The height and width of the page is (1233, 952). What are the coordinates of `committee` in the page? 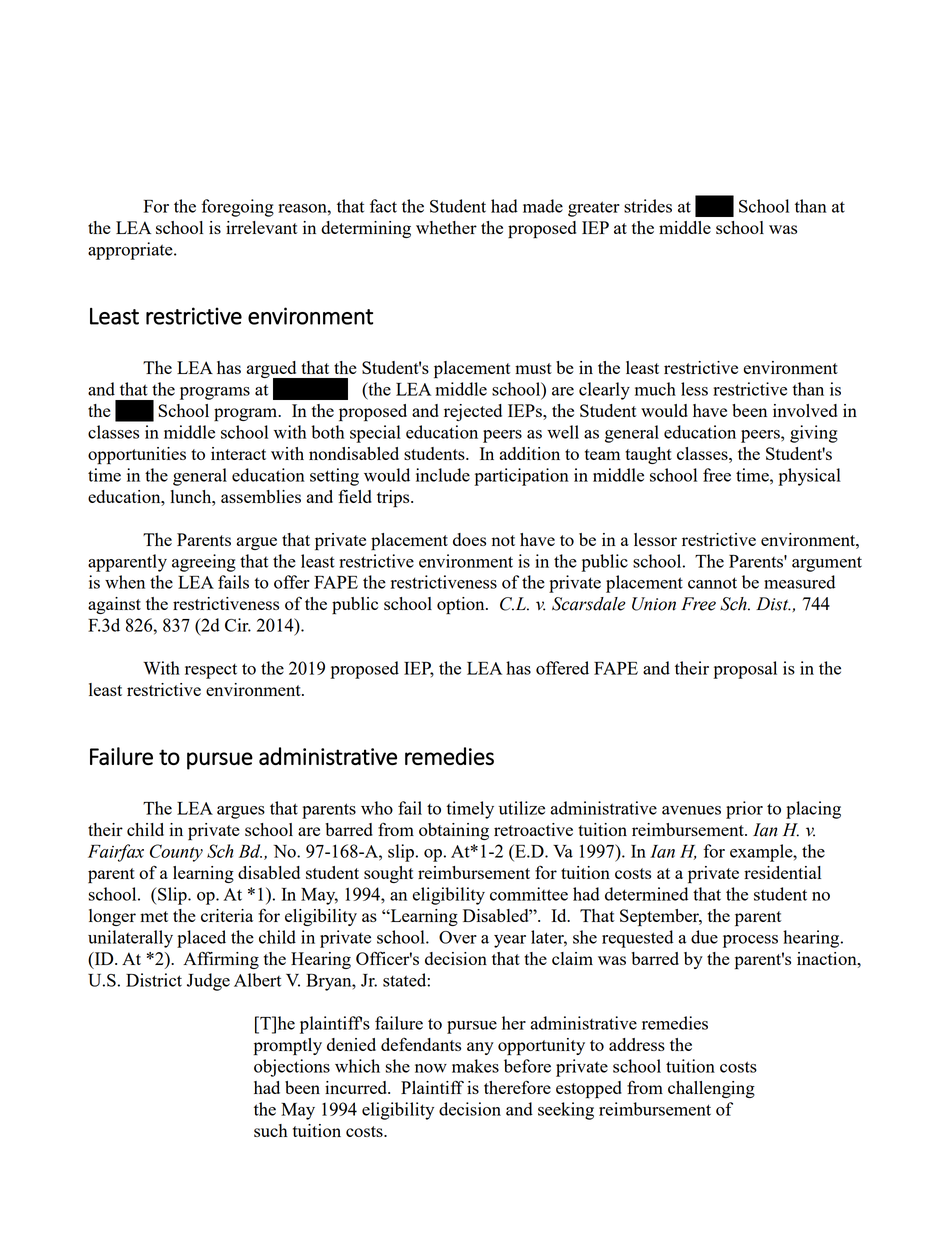 It's located at (529, 894).
